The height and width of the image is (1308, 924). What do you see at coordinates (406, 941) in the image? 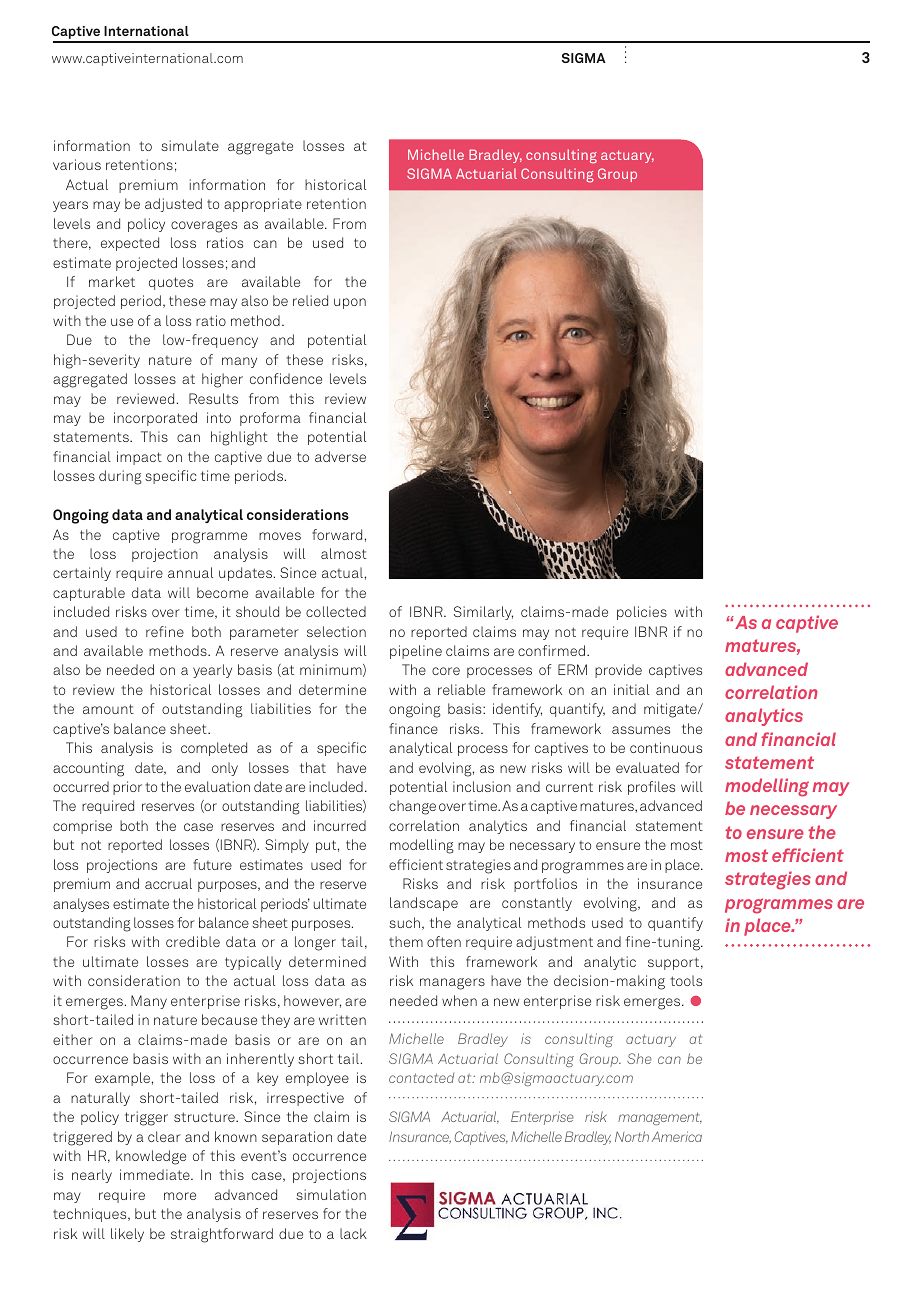
I see `them` at bounding box center [406, 941].
